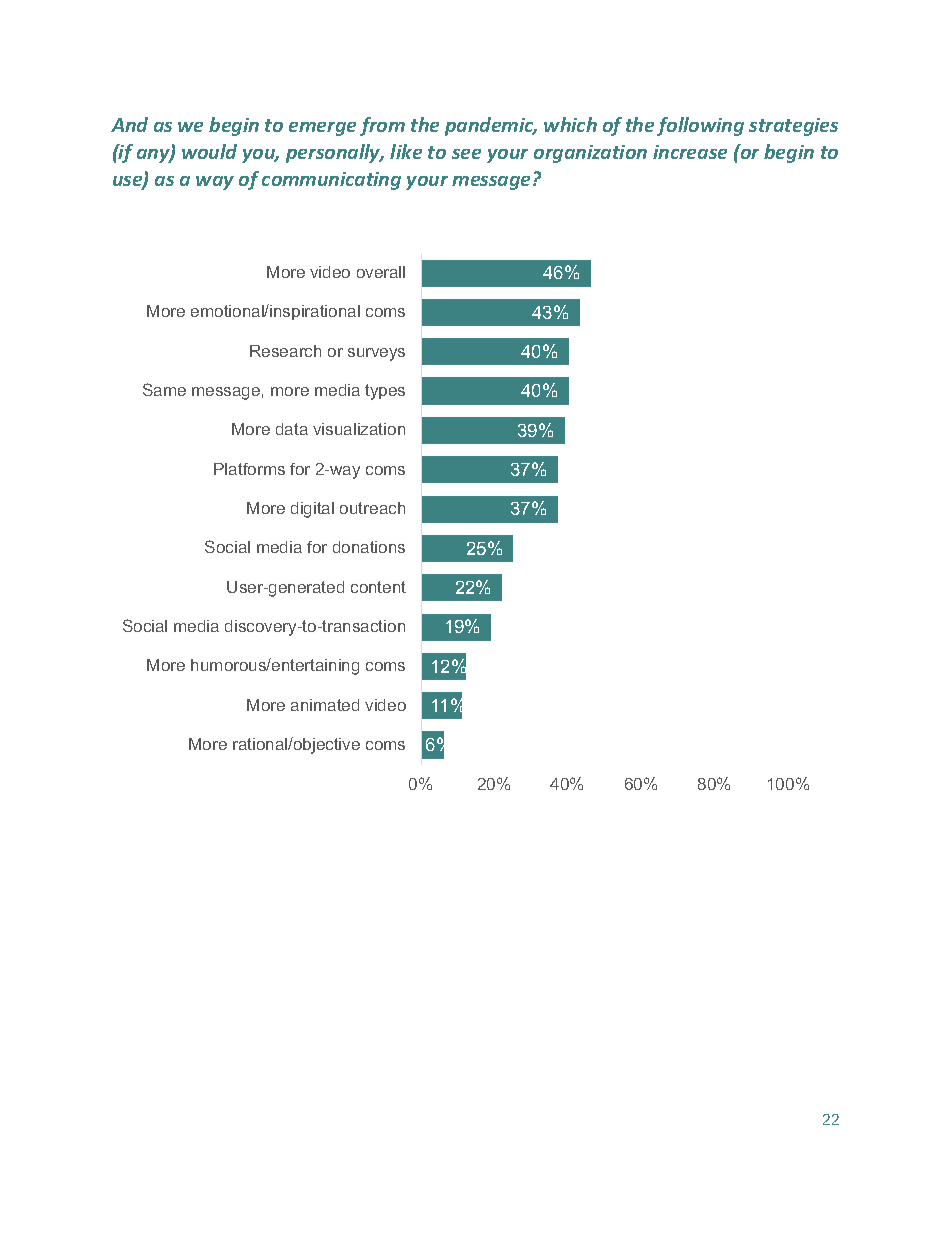 This screenshot has height=1233, width=952. Describe the element at coordinates (385, 392) in the screenshot. I see `types` at that location.
